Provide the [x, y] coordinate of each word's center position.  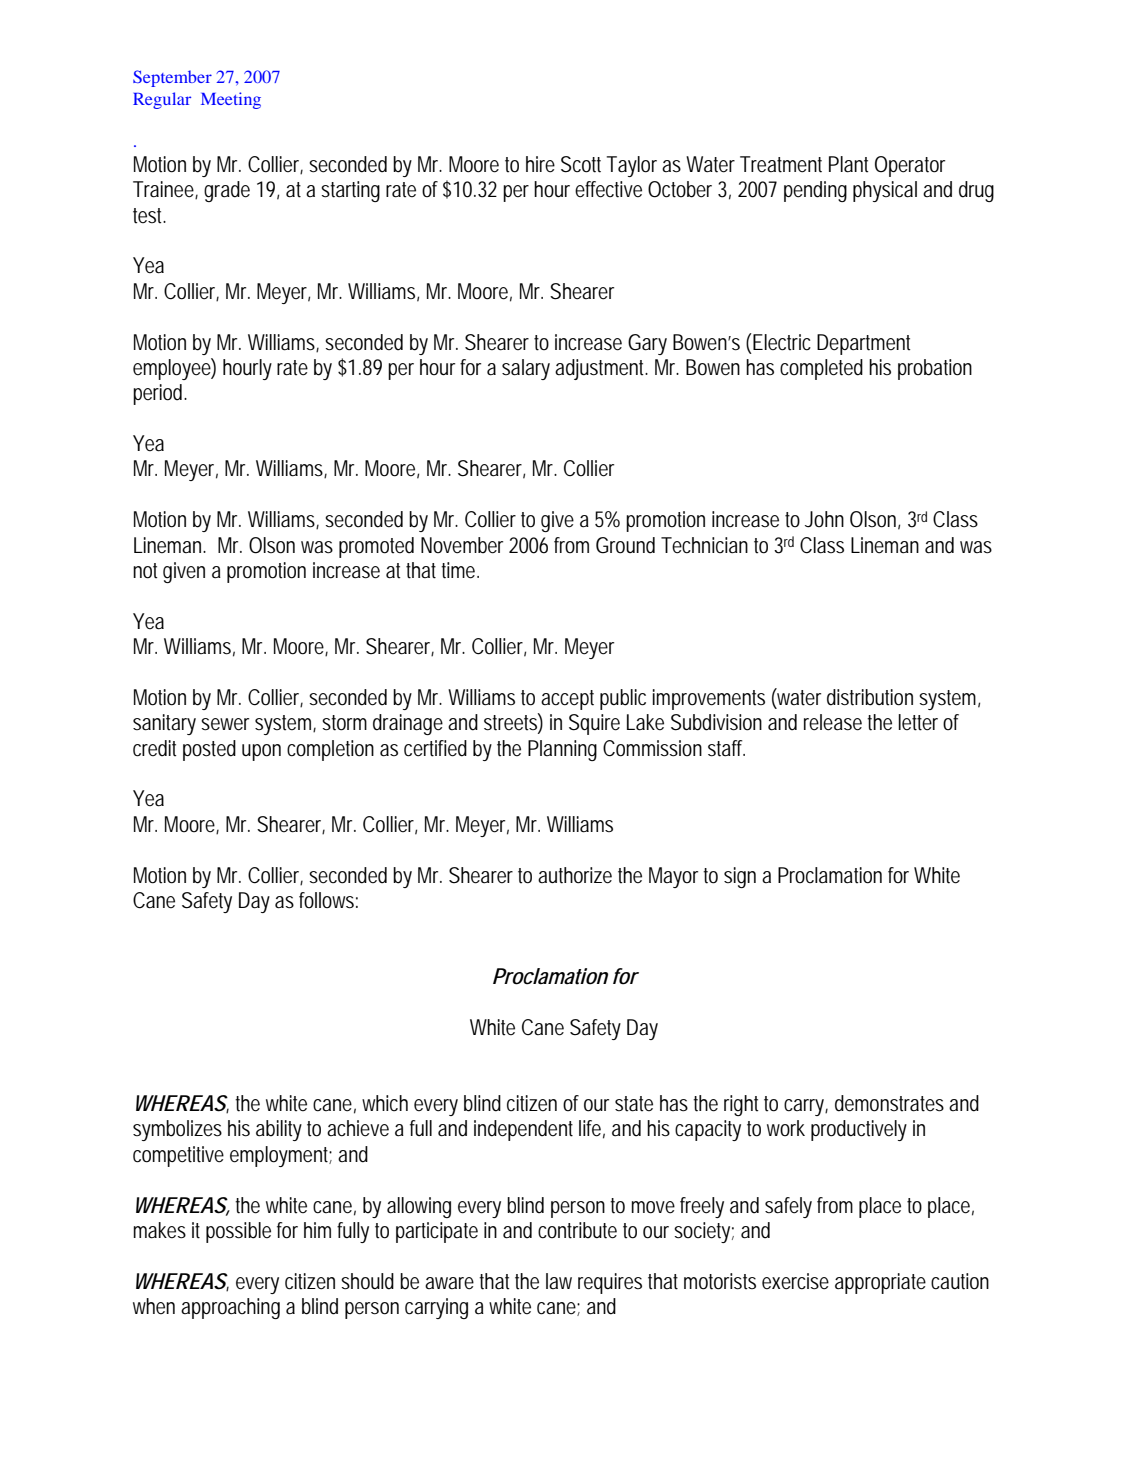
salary [526, 369]
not [145, 571]
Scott [581, 164]
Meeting [231, 100]
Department [864, 344]
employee [172, 369]
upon [261, 752]
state [634, 1104]
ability [279, 1130]
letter [918, 722]
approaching [230, 1308]
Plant [849, 164]
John [824, 519]
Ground [625, 545]
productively [859, 1130]
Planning [562, 750]
